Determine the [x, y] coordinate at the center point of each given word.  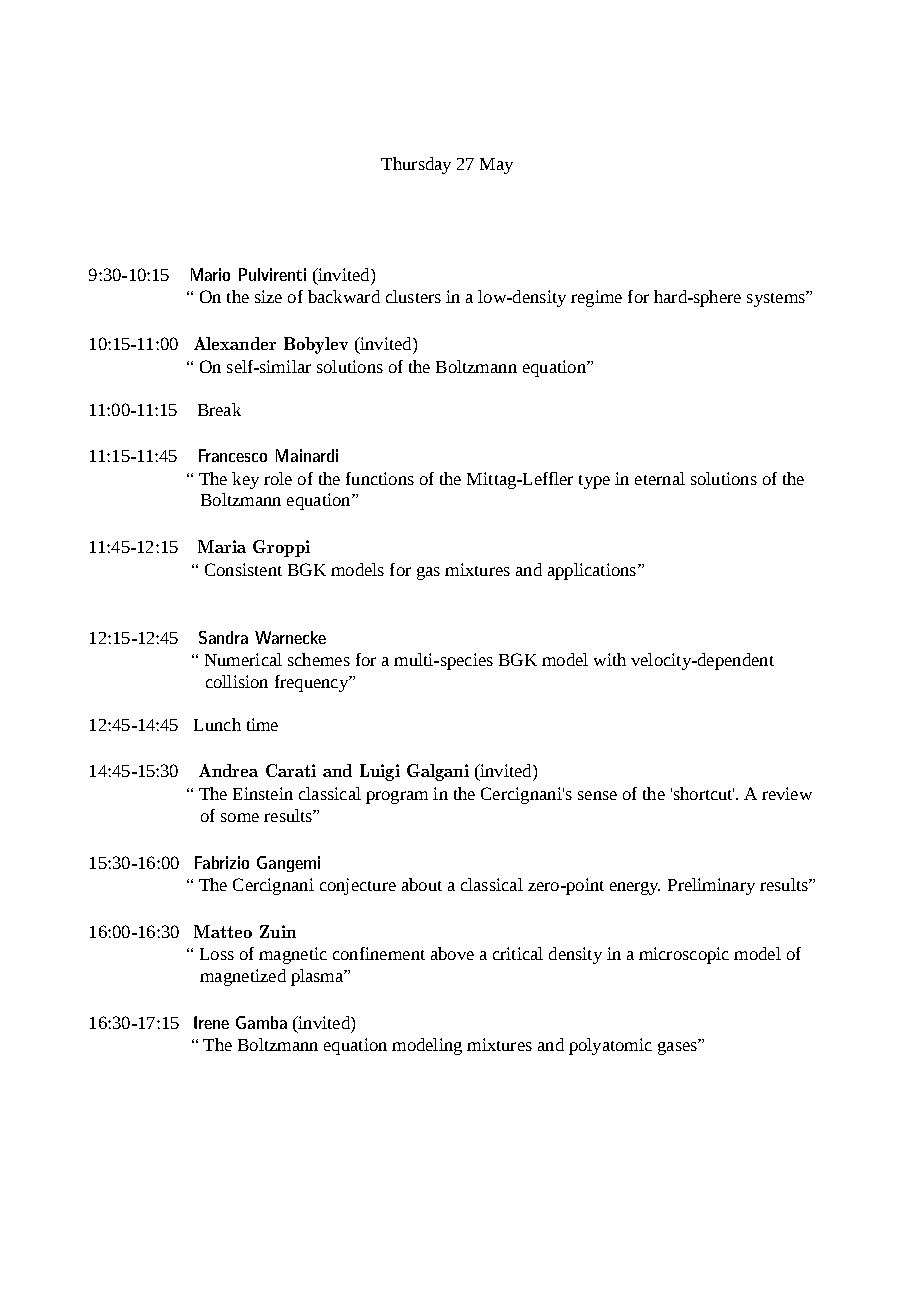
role [278, 478]
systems [777, 299]
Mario [210, 274]
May [496, 166]
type [594, 482]
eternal [660, 478]
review [787, 793]
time [262, 724]
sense [597, 795]
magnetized [243, 977]
